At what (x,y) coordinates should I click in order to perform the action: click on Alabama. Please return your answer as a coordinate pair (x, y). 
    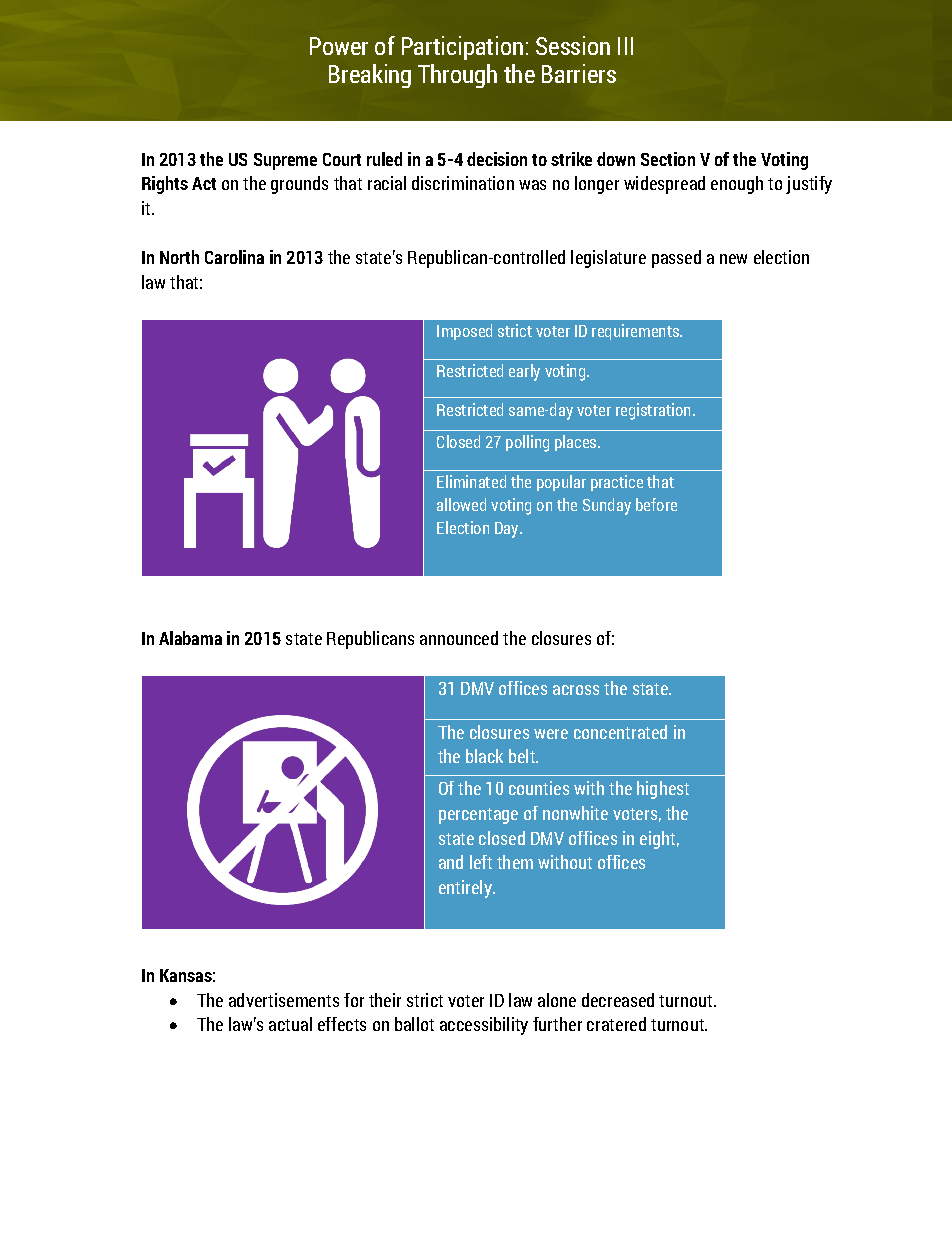
    Looking at the image, I should click on (190, 638).
